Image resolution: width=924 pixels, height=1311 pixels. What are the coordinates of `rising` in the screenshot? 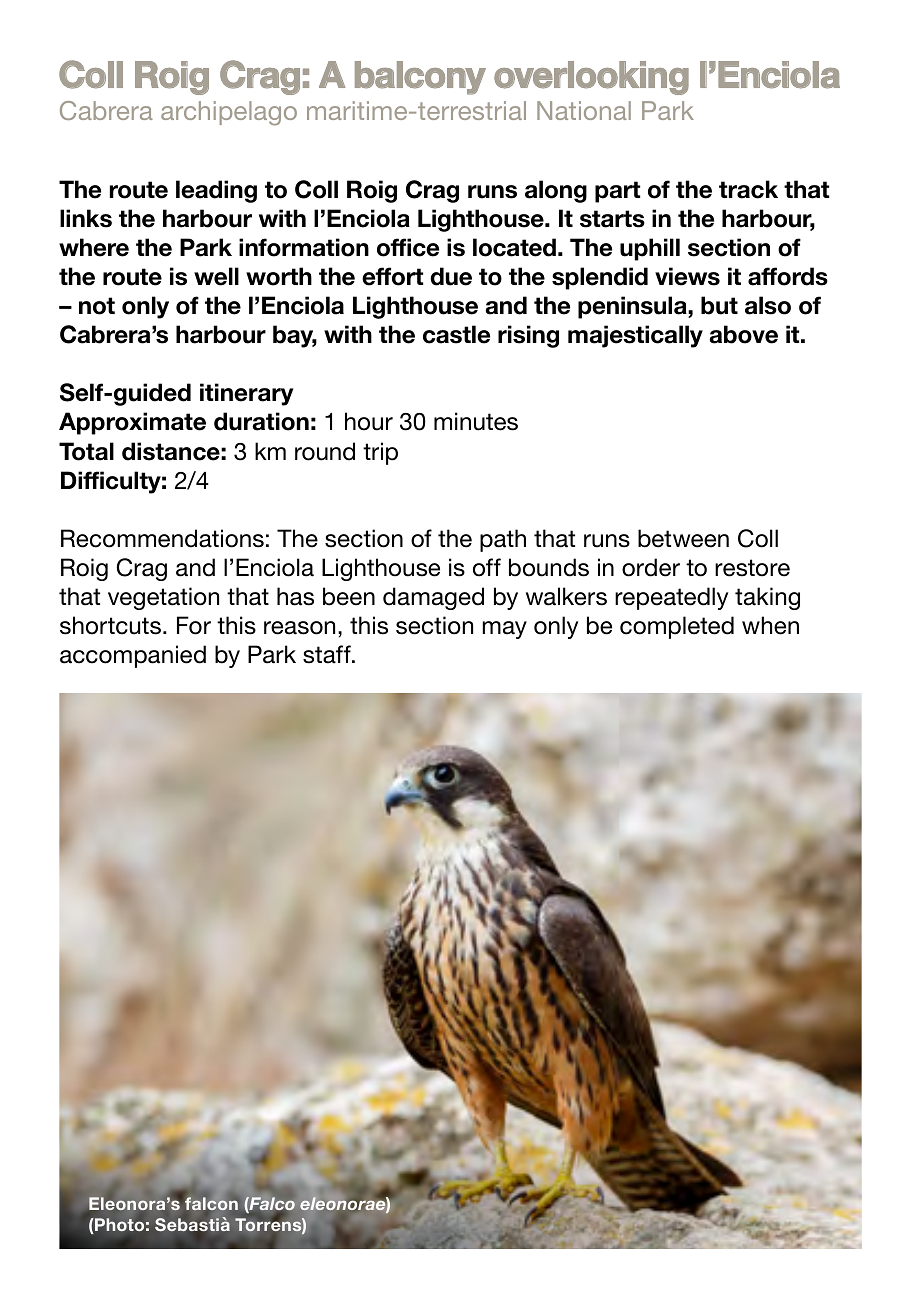 It's located at (528, 336).
